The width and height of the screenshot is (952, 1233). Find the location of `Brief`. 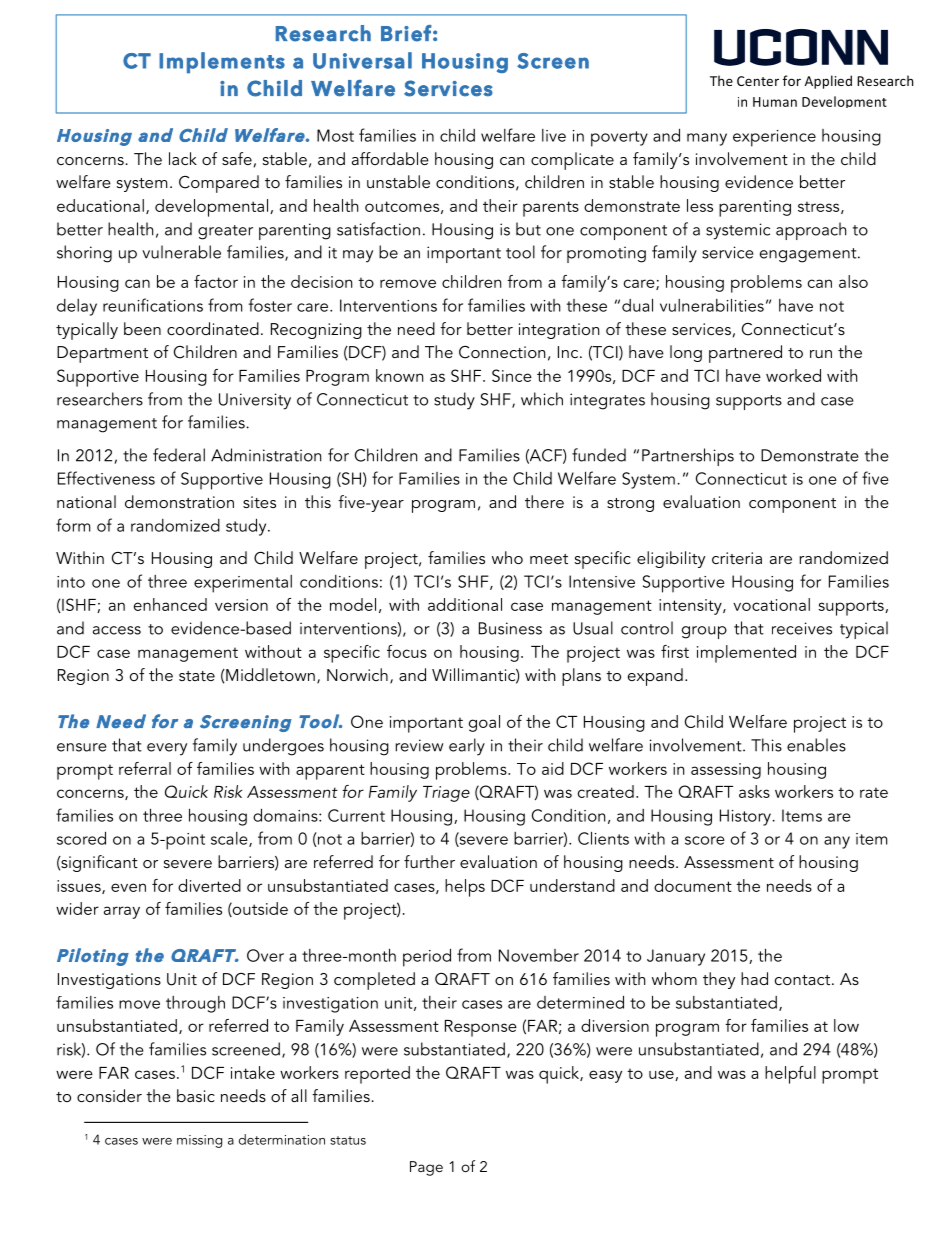

Brief is located at coordinates (406, 33).
